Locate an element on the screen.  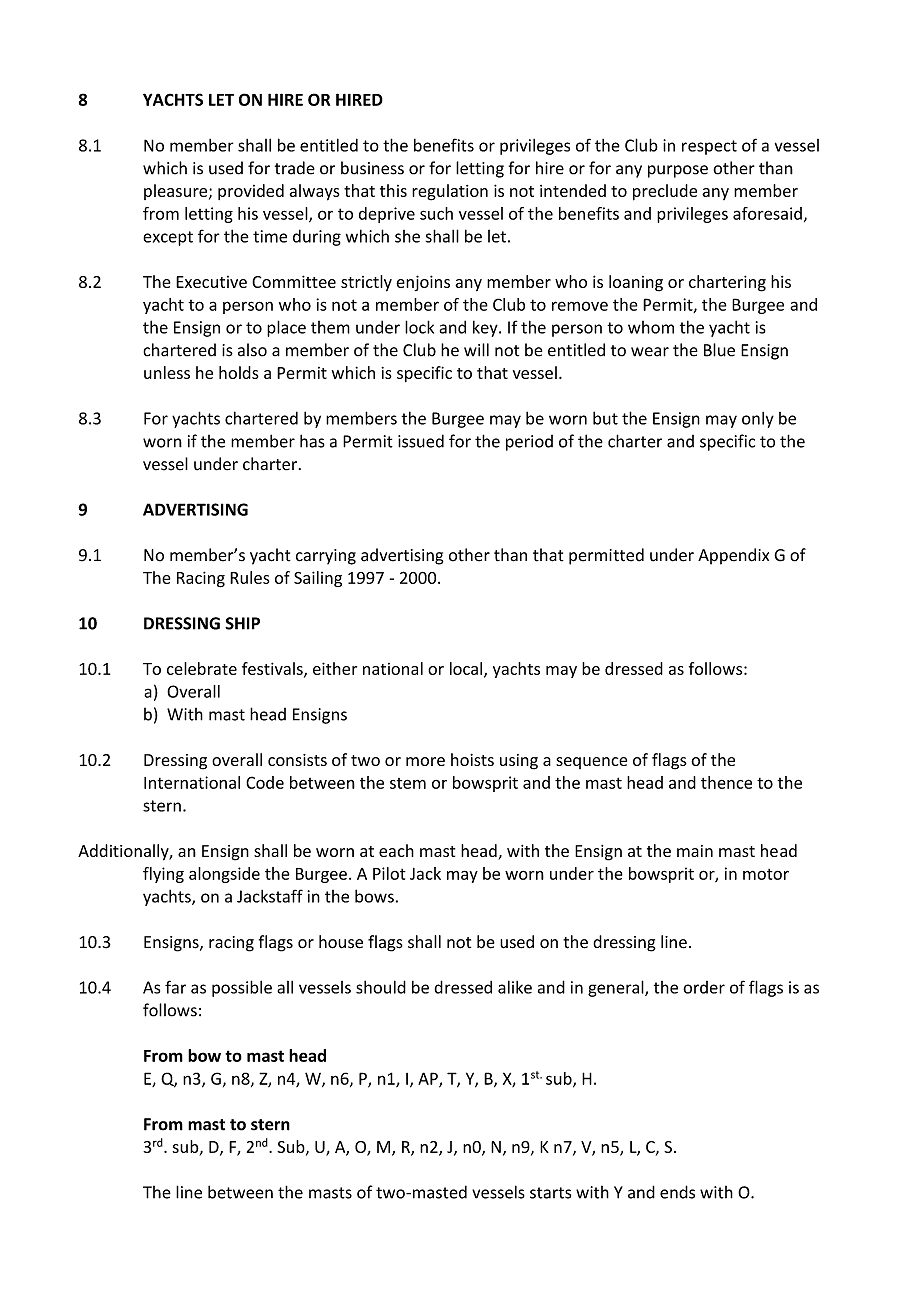
issued is located at coordinates (421, 441).
